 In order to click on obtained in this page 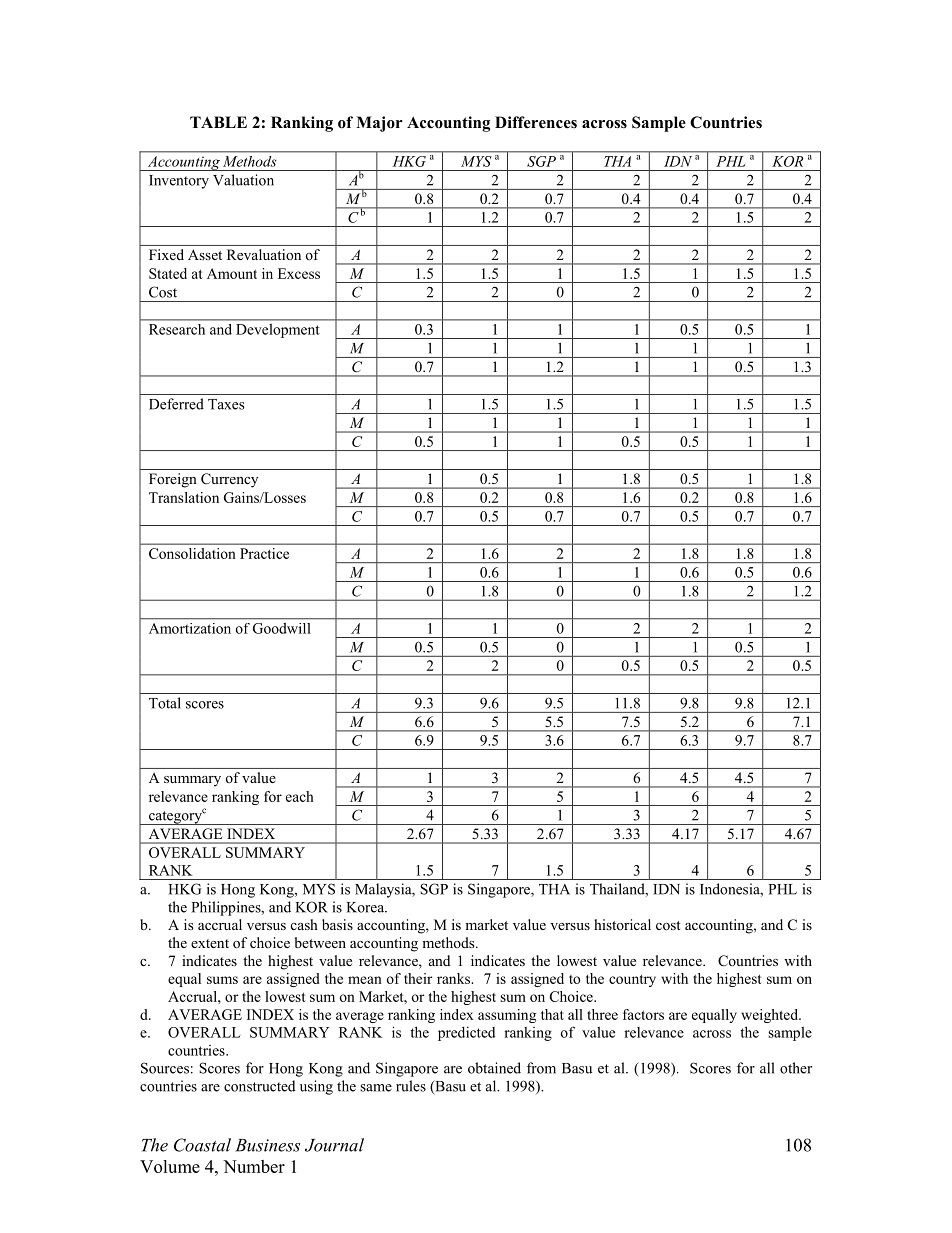, I will do `click(494, 1068)`.
